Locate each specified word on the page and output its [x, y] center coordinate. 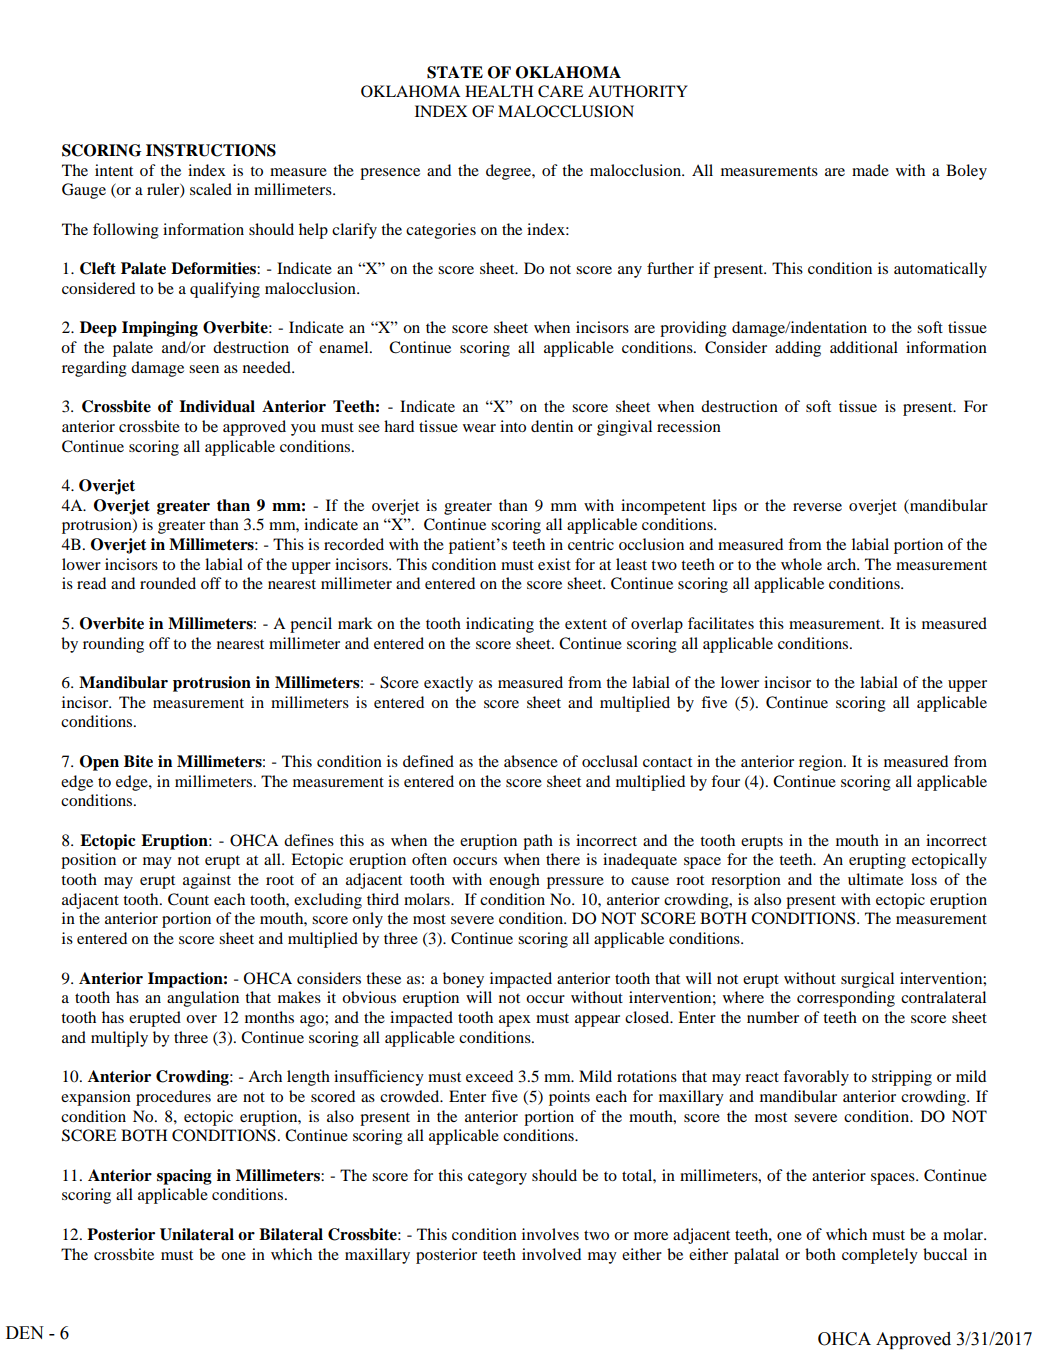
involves [550, 1234]
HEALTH [499, 91]
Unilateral [197, 1234]
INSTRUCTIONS [211, 150]
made [870, 170]
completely [880, 1256]
